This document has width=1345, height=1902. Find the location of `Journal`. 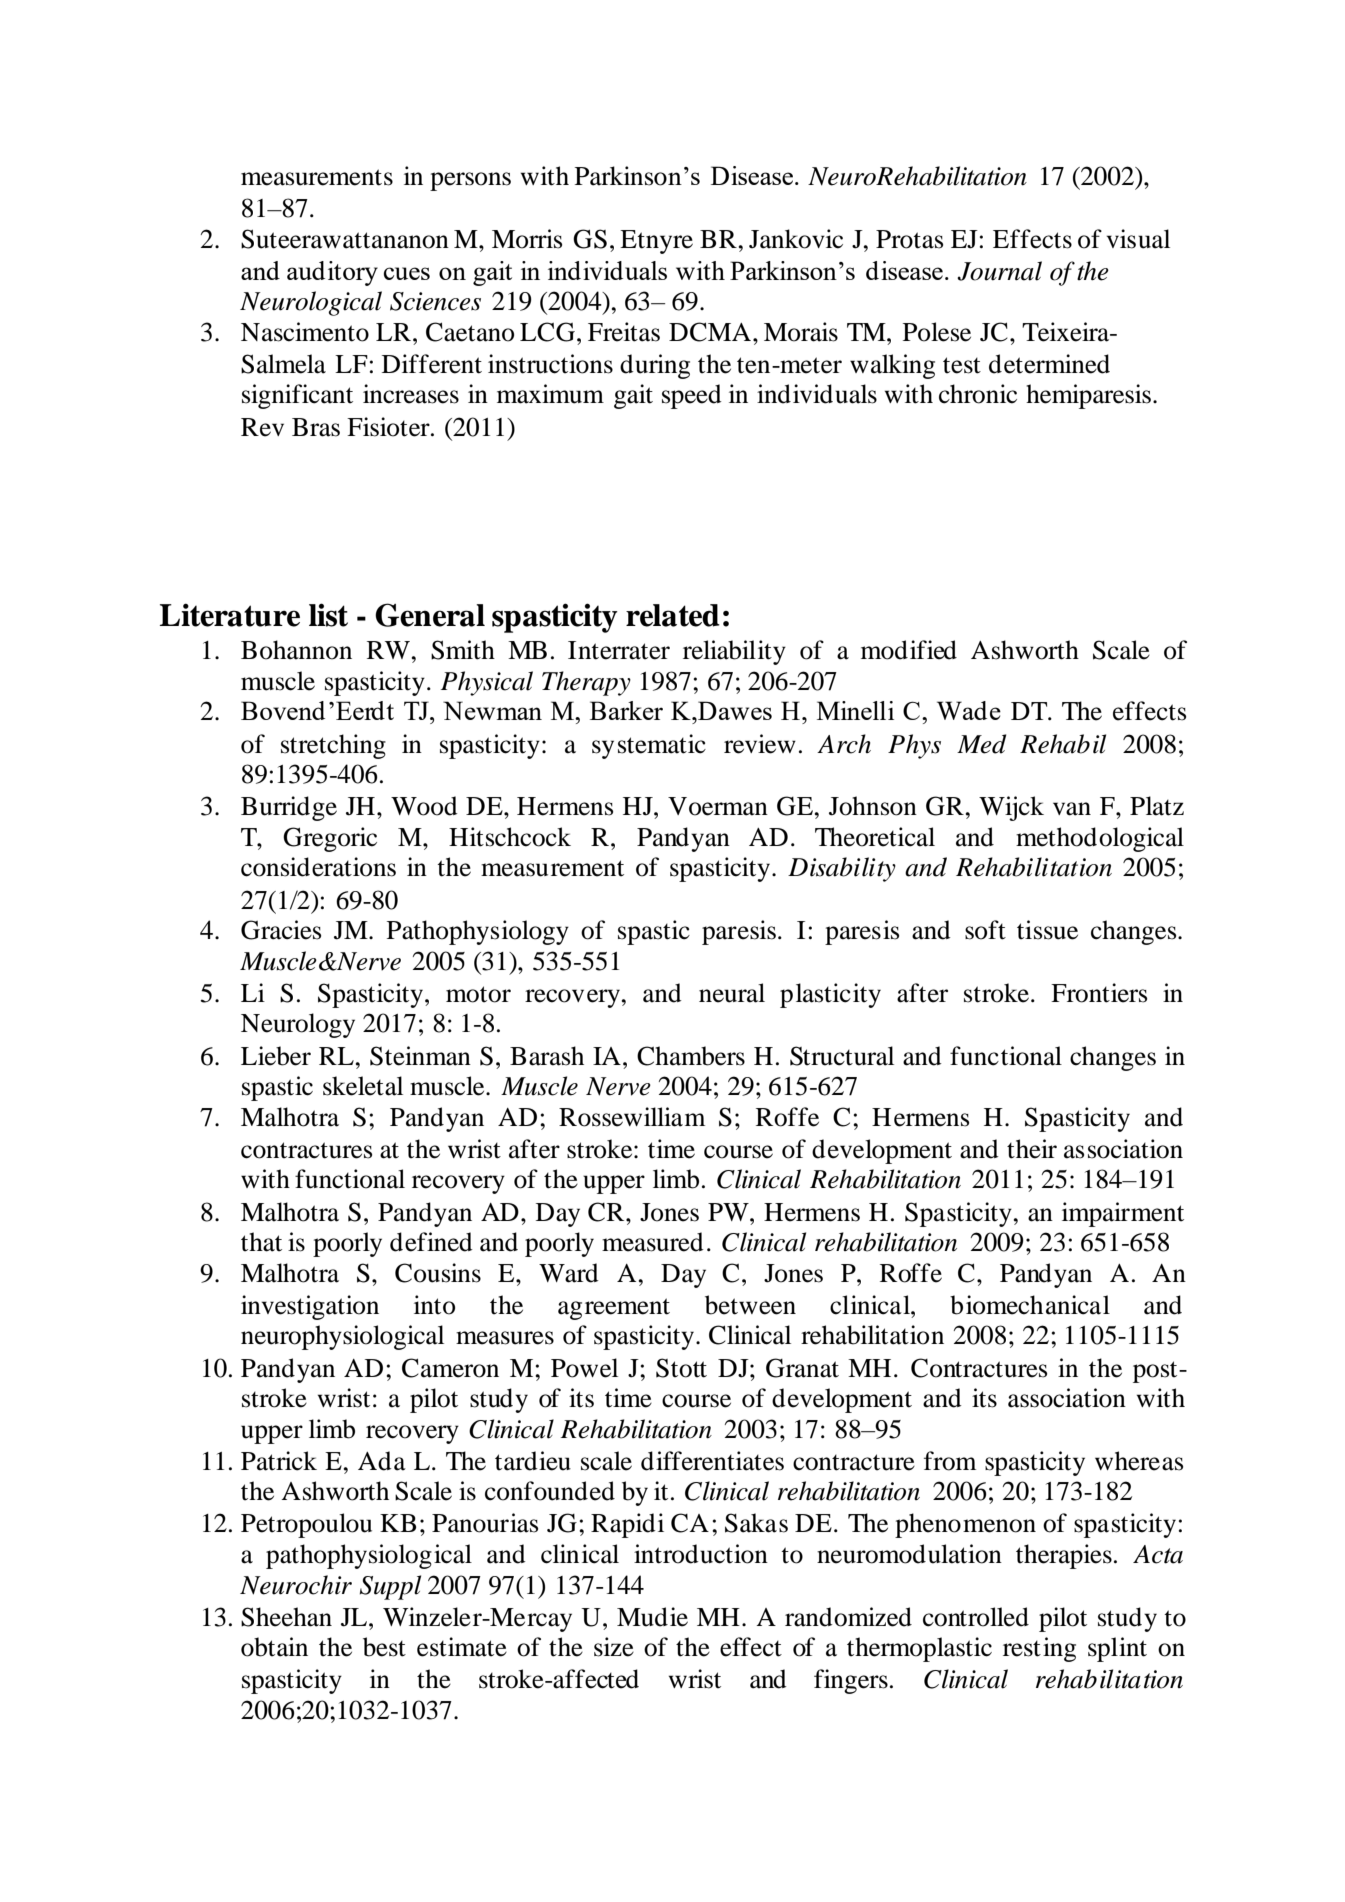

Journal is located at coordinates (999, 271).
